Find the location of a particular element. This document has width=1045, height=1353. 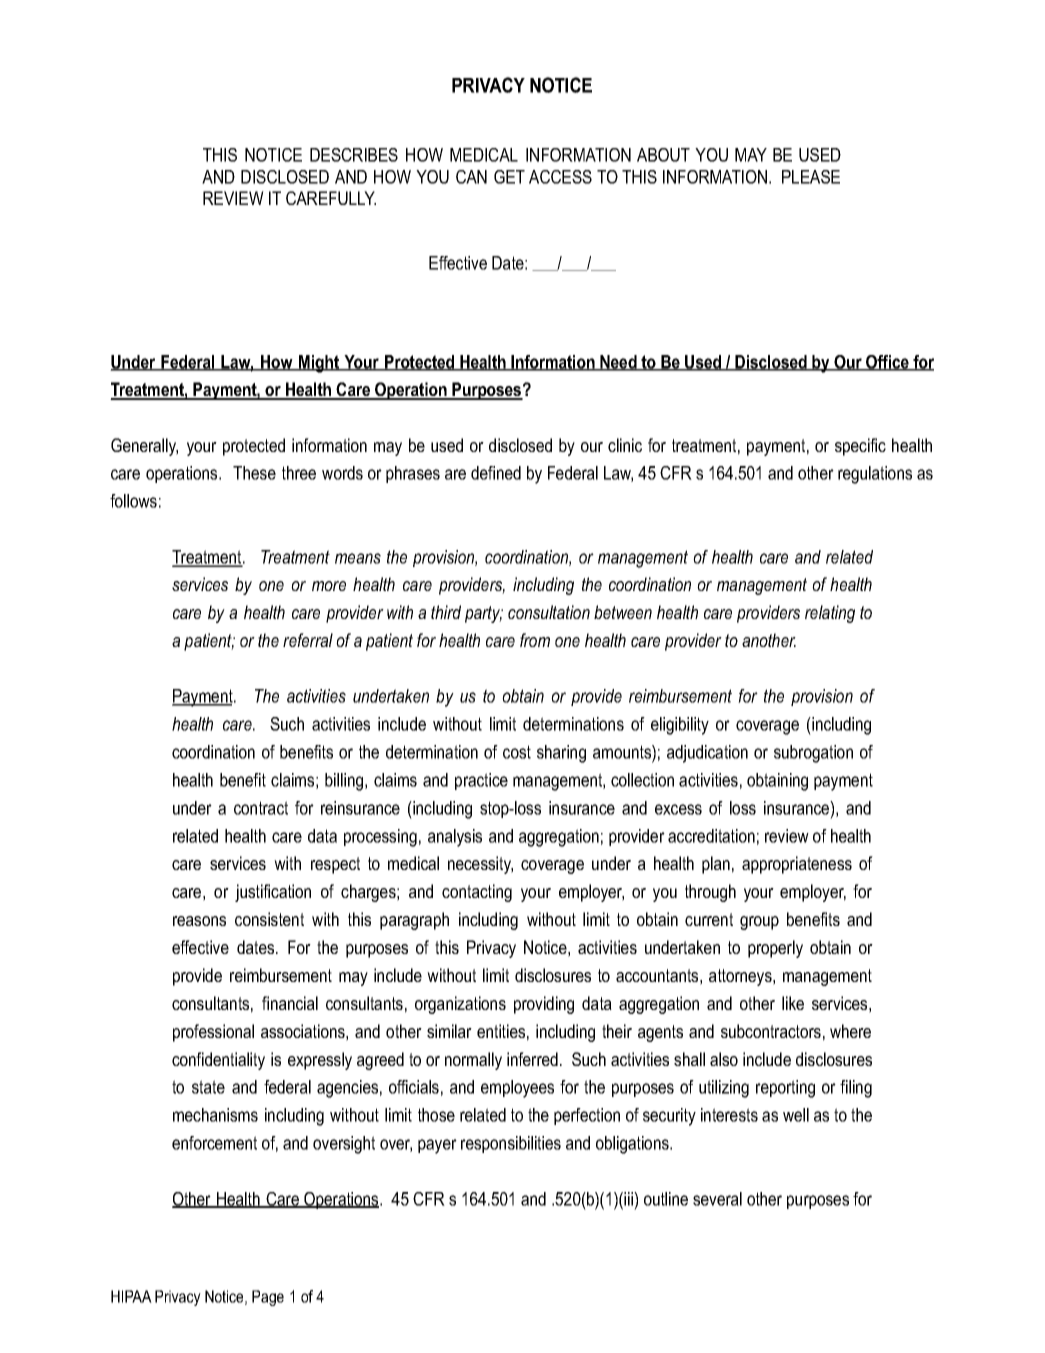

relating is located at coordinates (830, 614).
